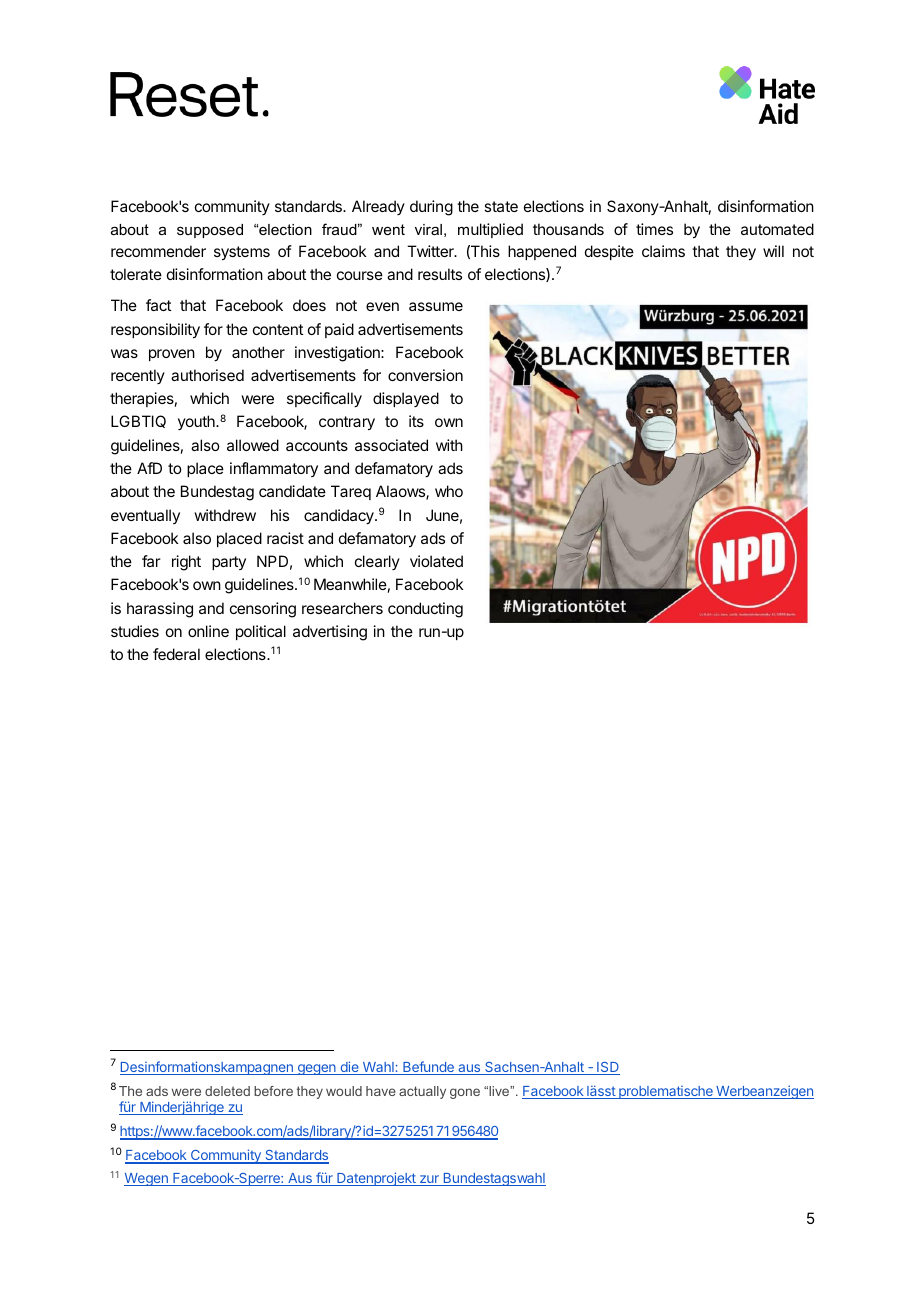 This screenshot has height=1307, width=924. I want to click on violated, so click(436, 561).
